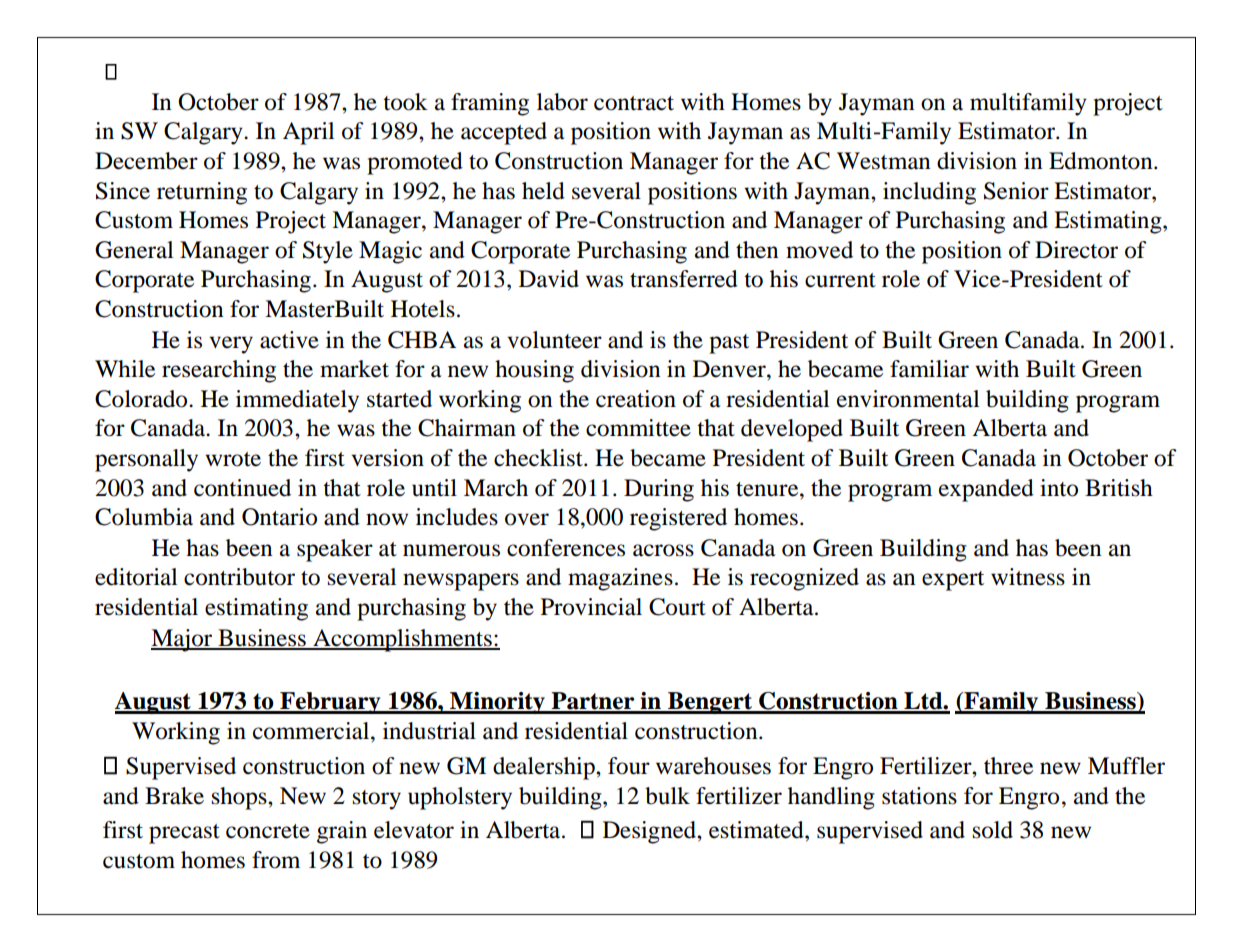 The image size is (1233, 952). I want to click on concrete, so click(268, 831).
